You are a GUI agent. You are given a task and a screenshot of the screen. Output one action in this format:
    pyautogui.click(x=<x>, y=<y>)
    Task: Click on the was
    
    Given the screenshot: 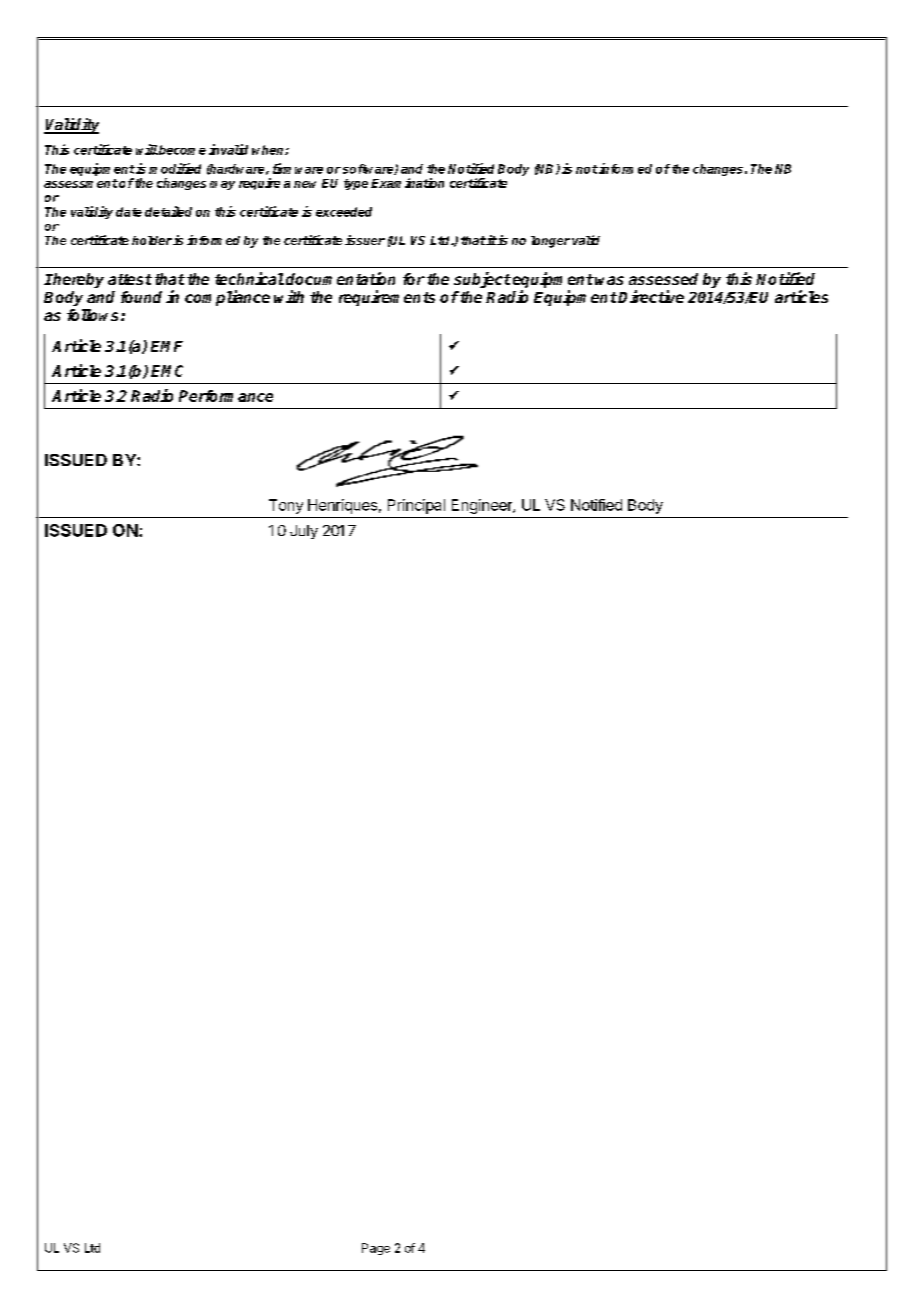 What is the action you would take?
    pyautogui.click(x=609, y=280)
